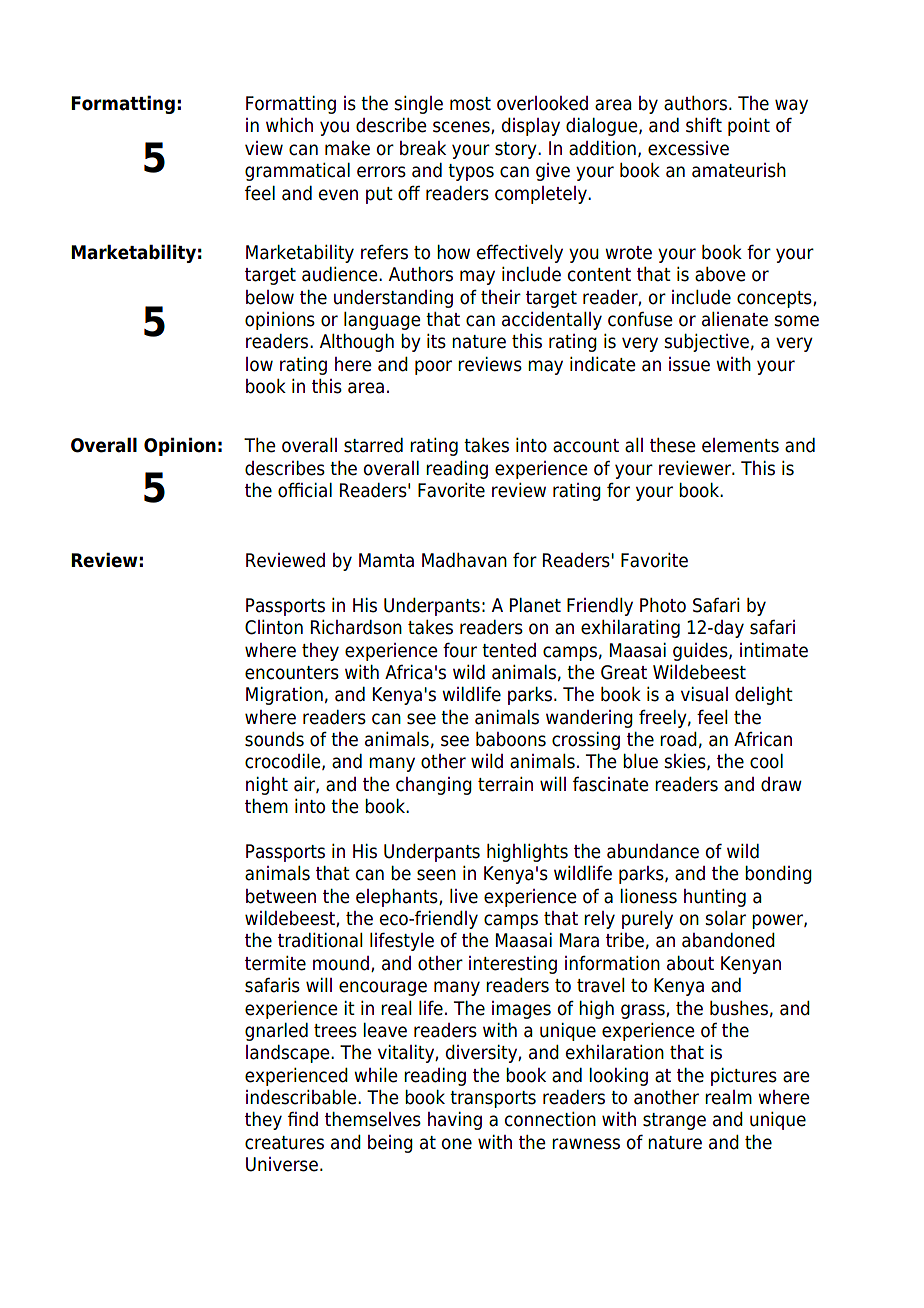  I want to click on abandoned, so click(728, 940).
